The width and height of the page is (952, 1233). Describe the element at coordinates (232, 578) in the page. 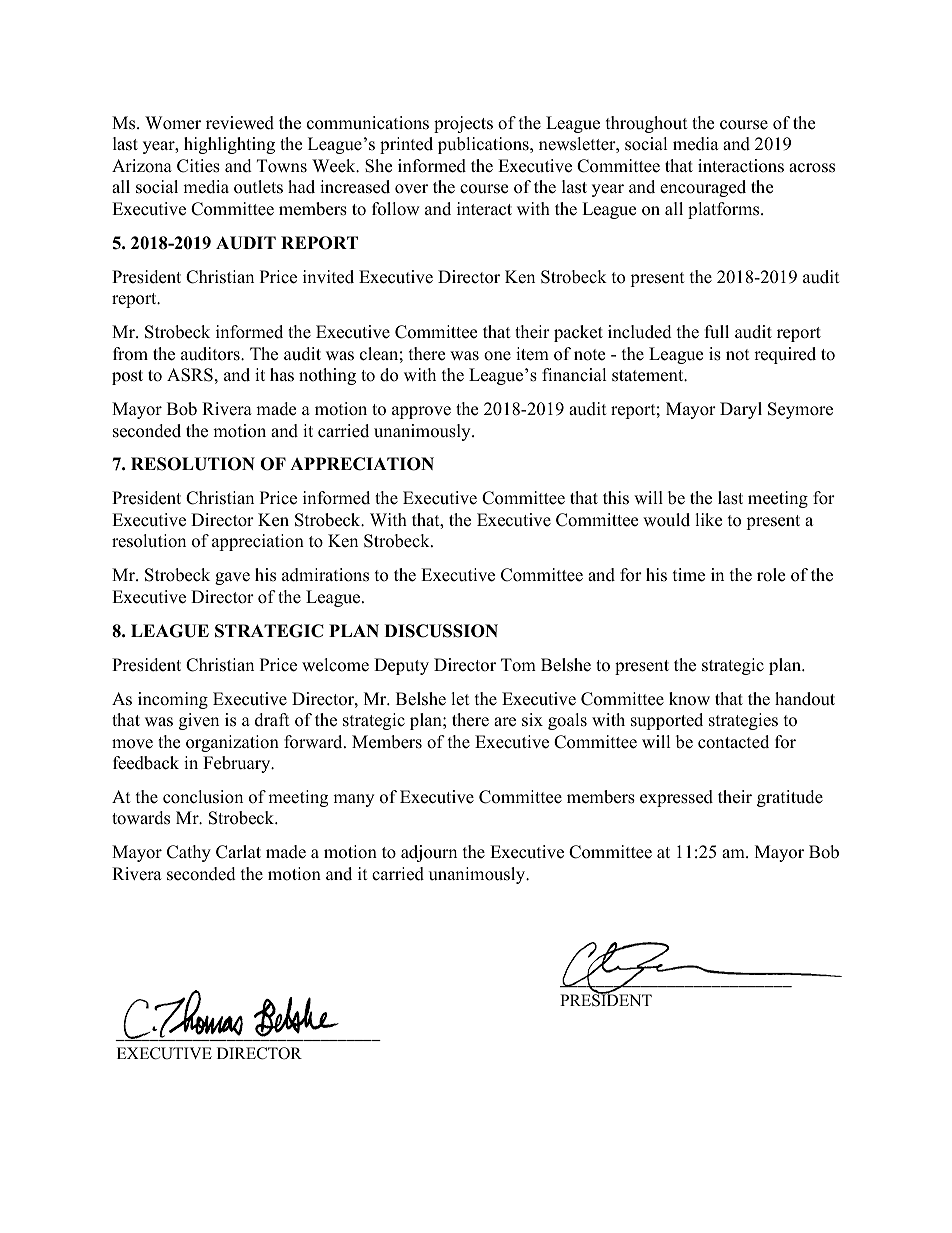

I see `gave` at that location.
